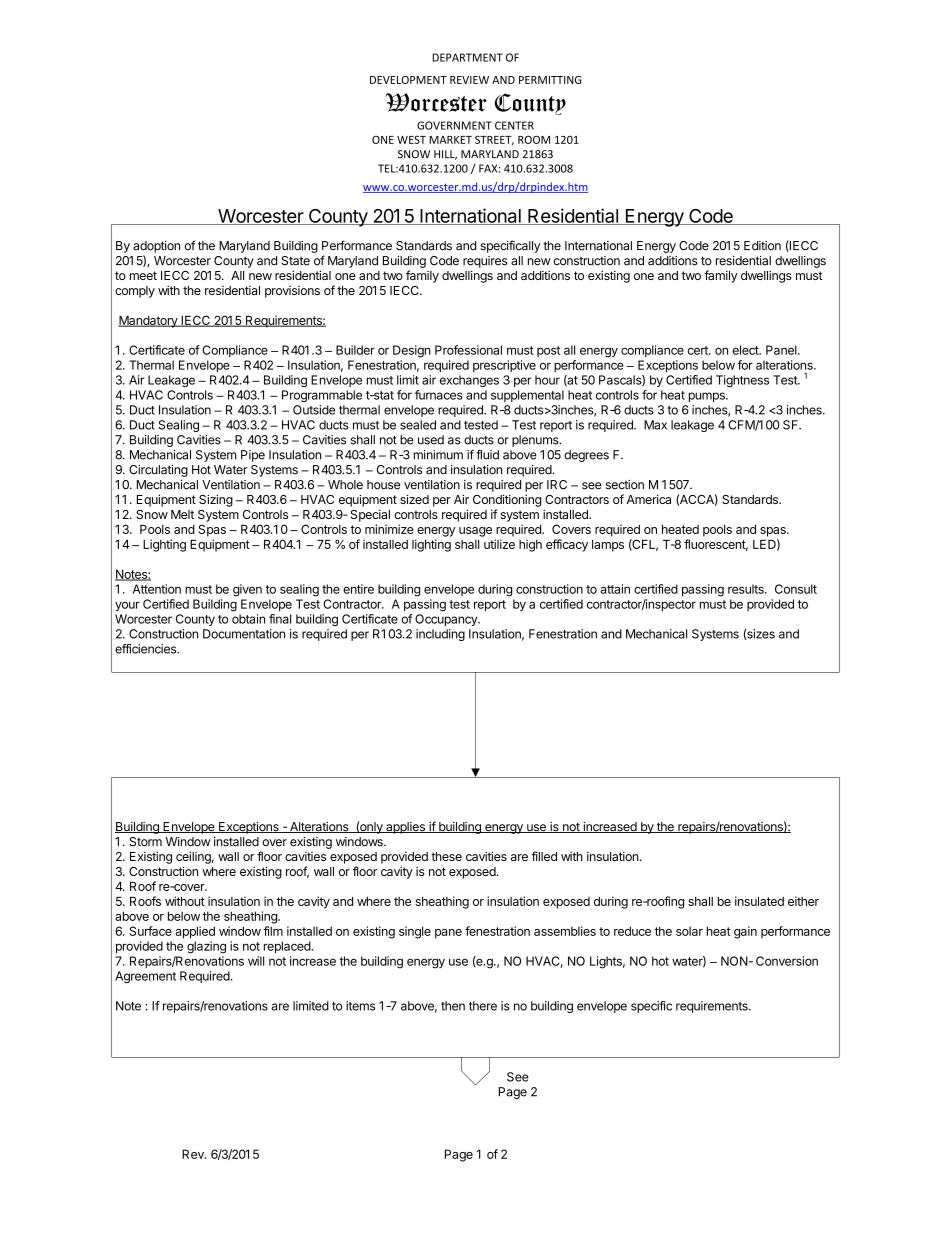 Image resolution: width=952 pixels, height=1233 pixels. Describe the element at coordinates (469, 80) in the image. I see `REVIEW` at that location.
